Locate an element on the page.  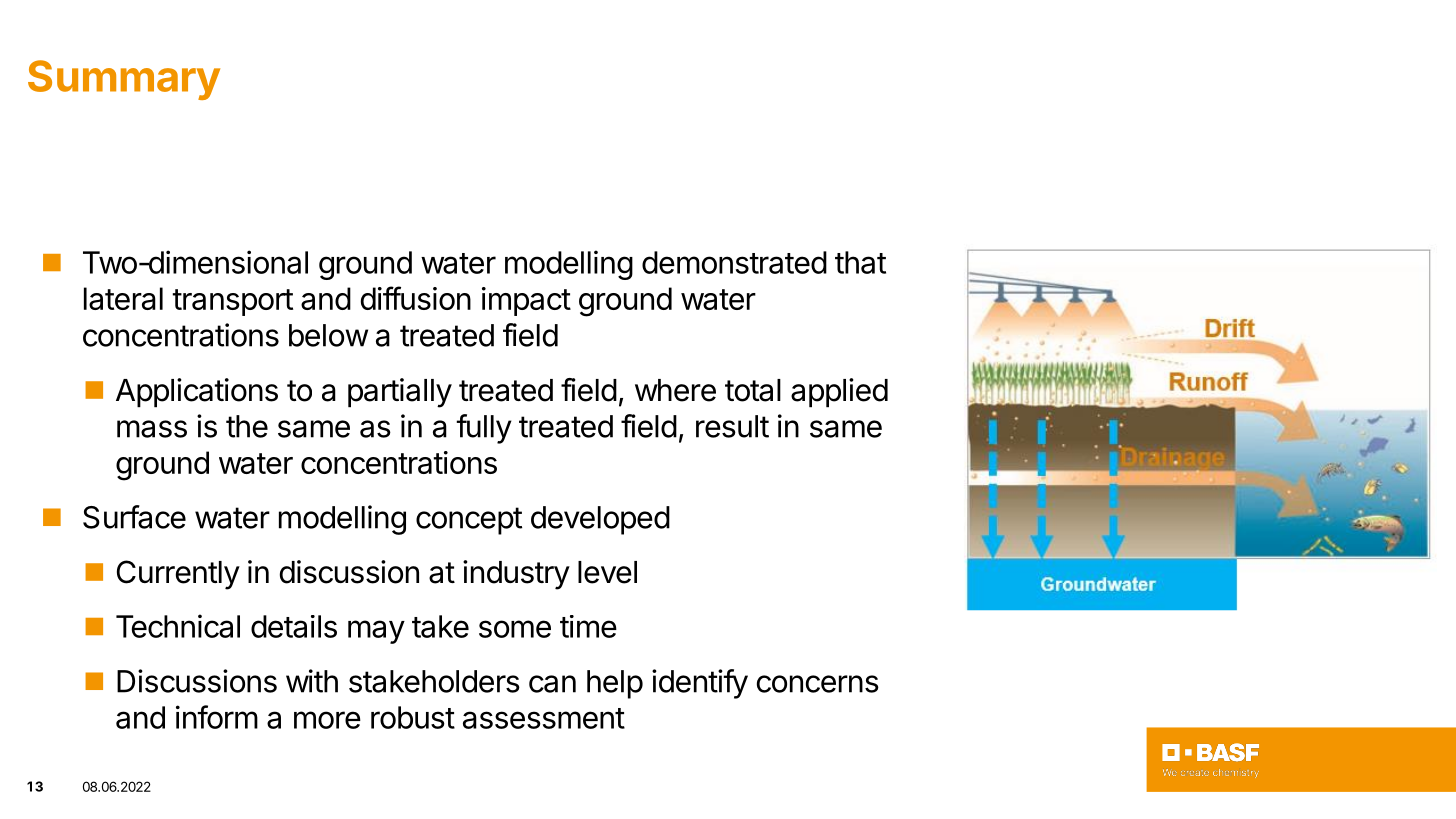
total is located at coordinates (753, 390).
